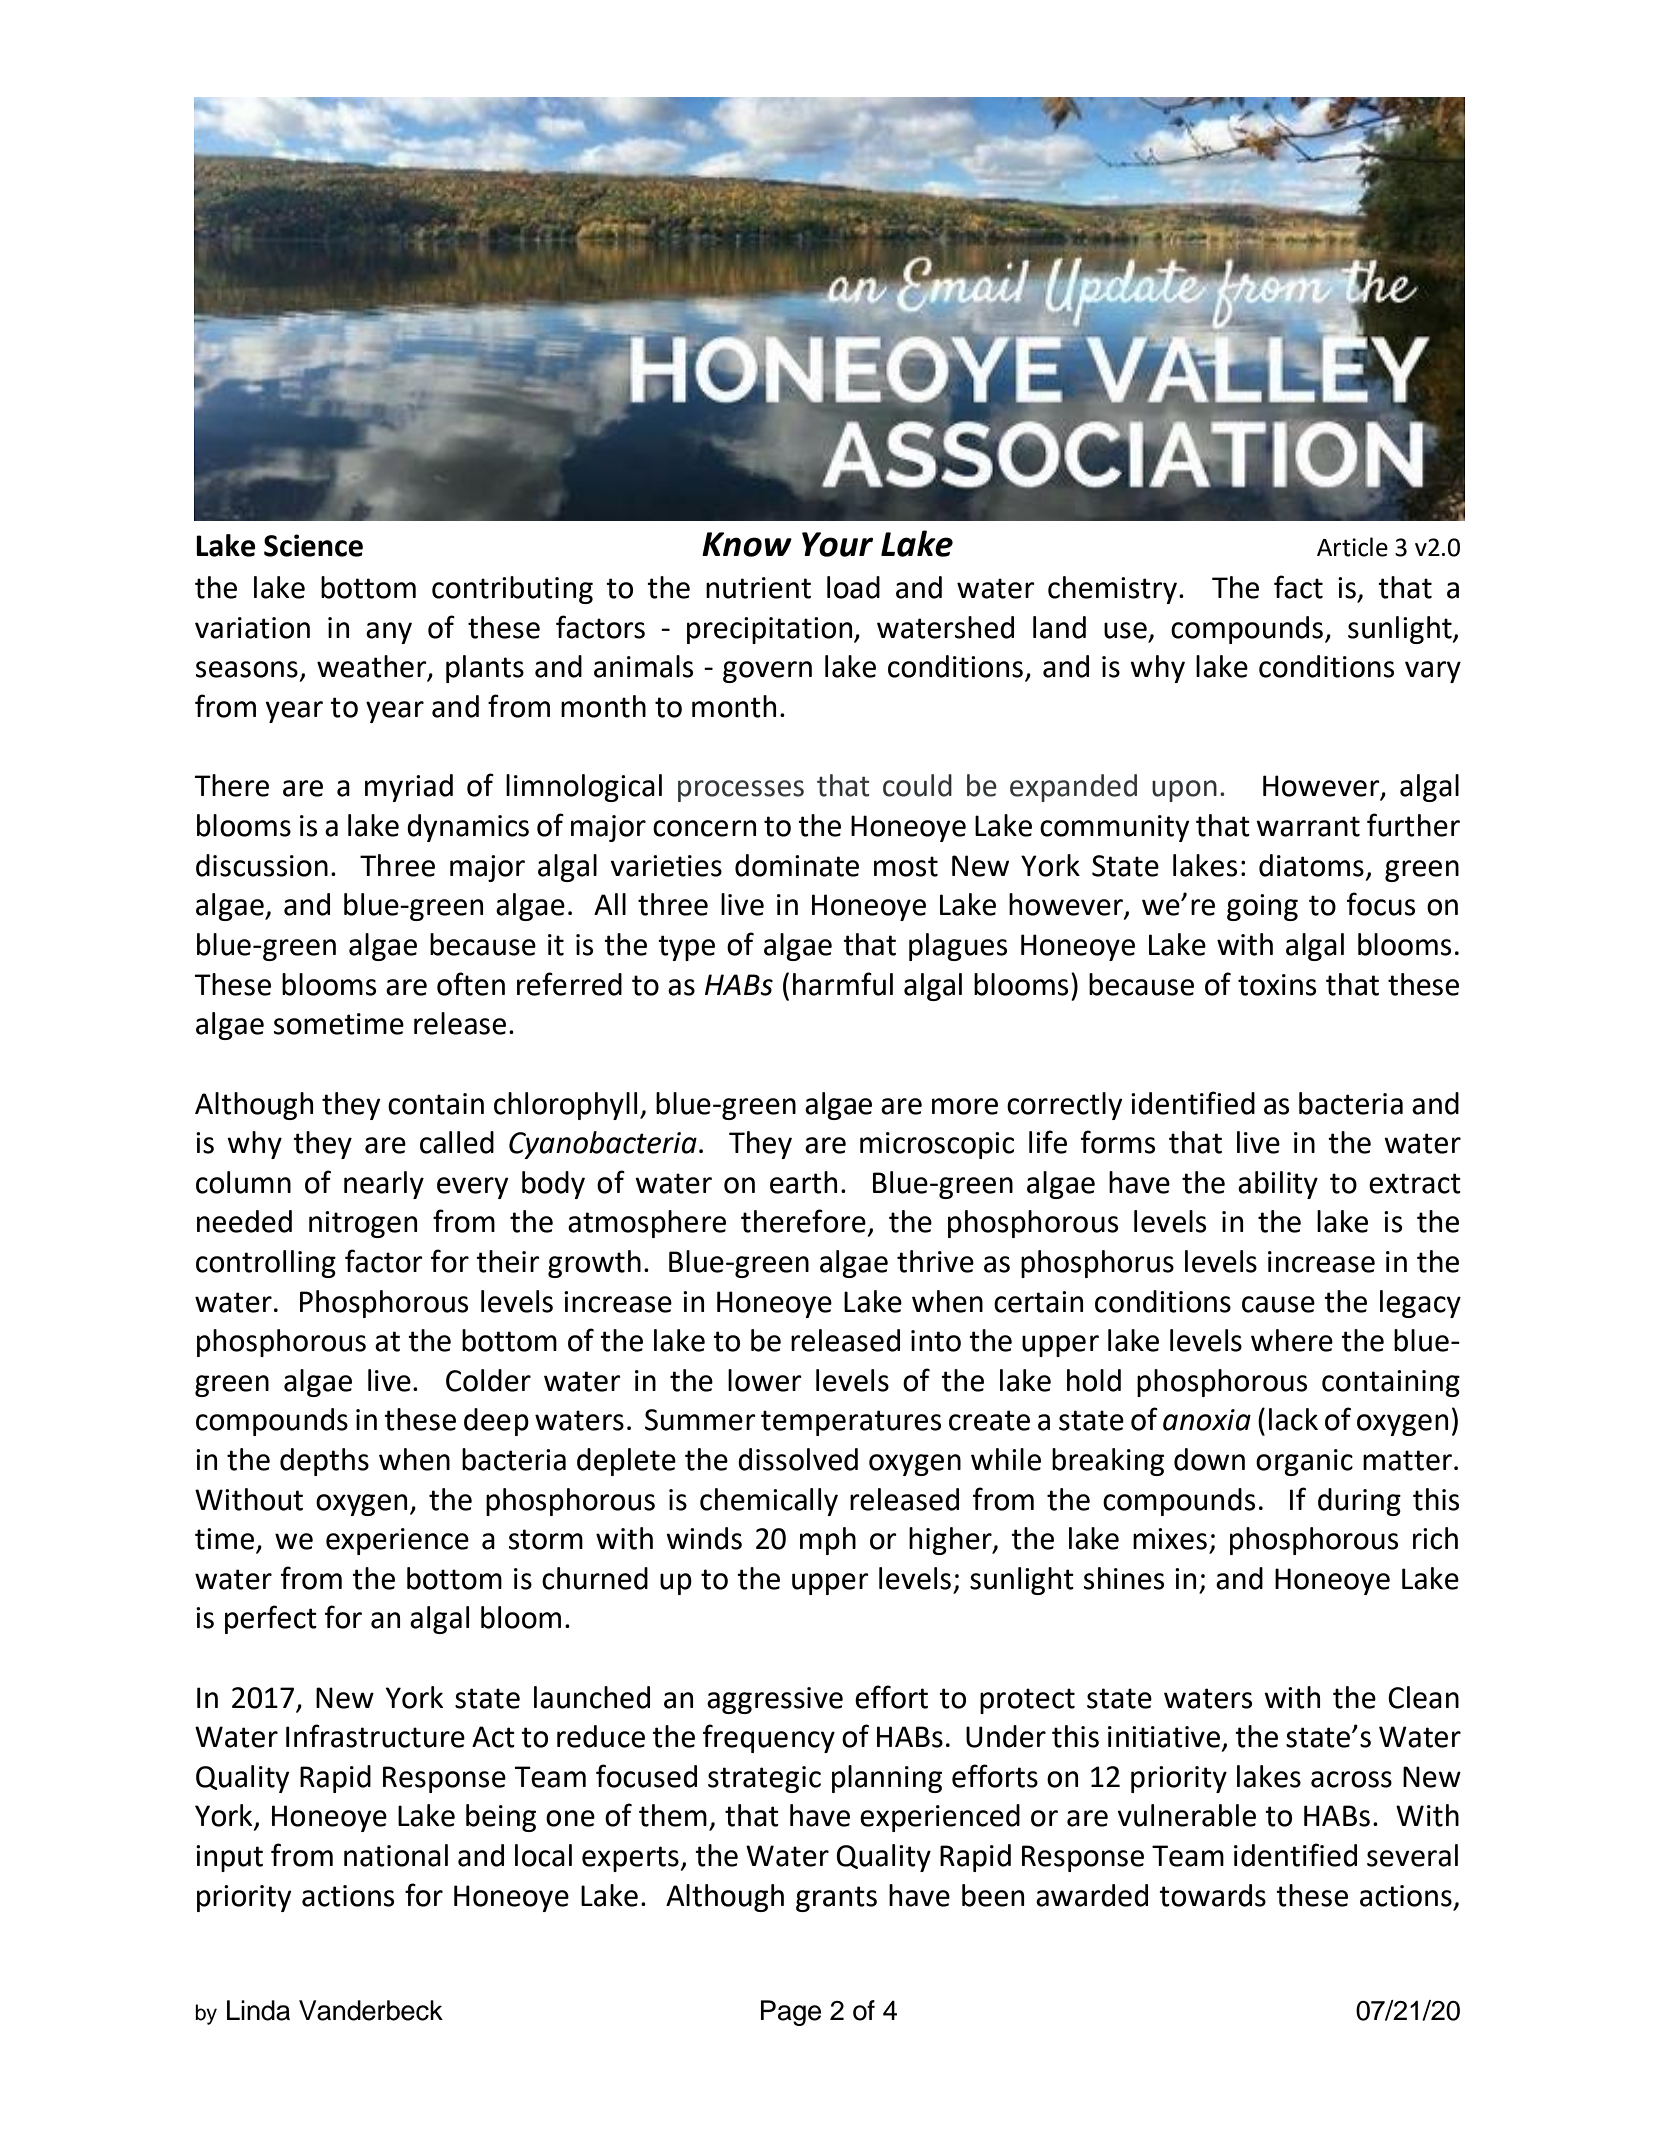  I want to click on Article, so click(1352, 547).
